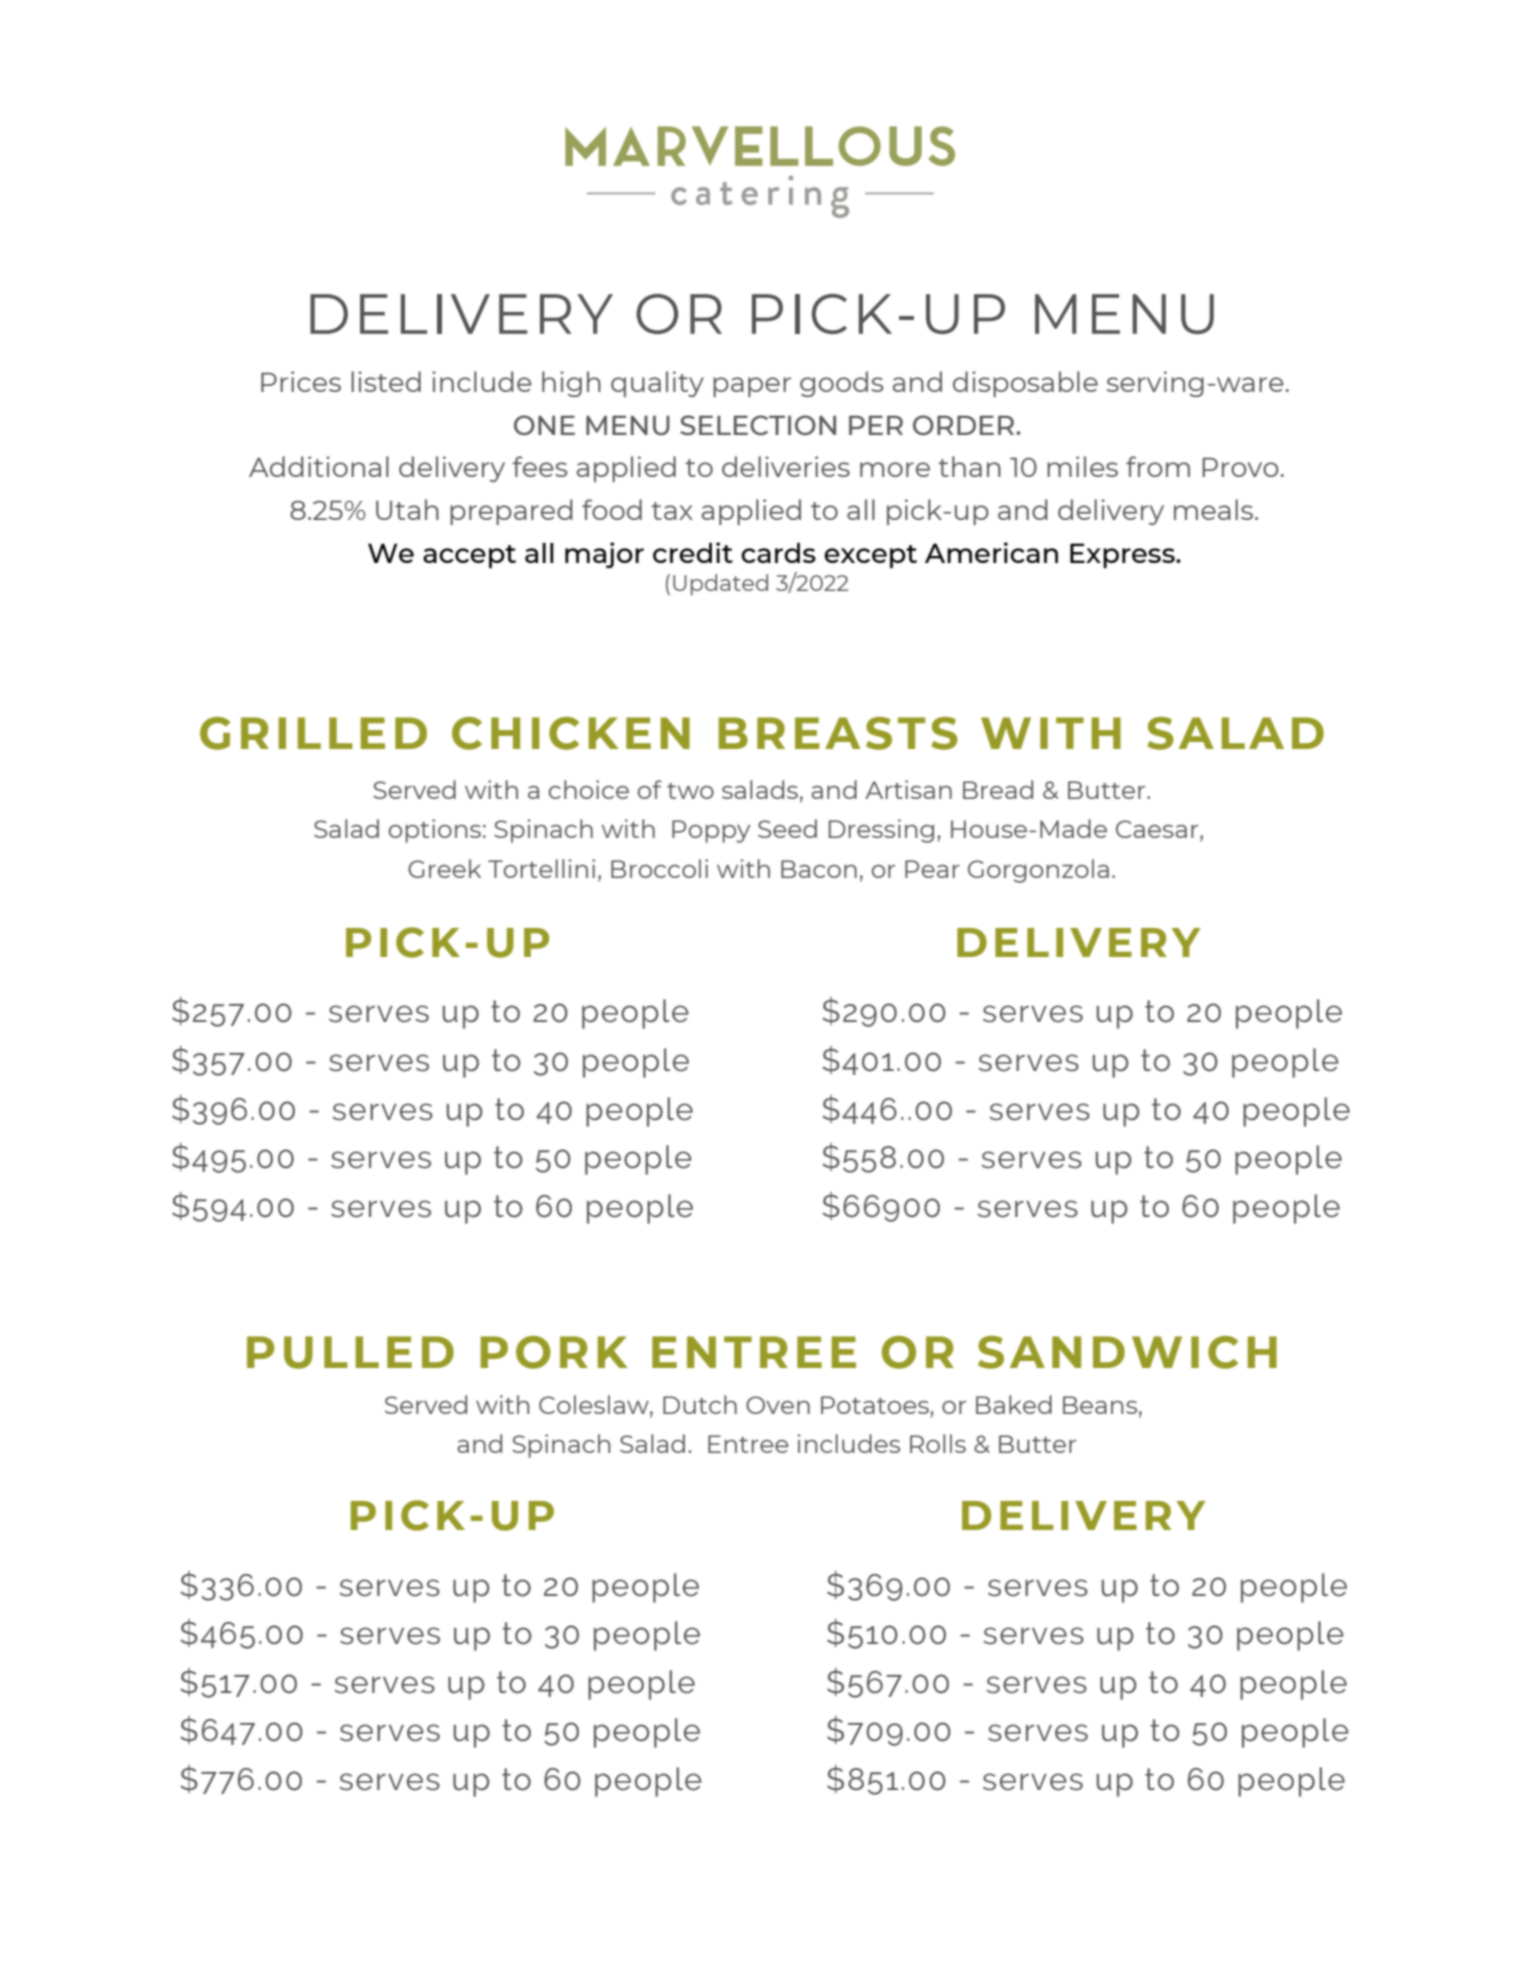 This screenshot has width=1524, height=1972. I want to click on SANDWICH, so click(1127, 1352).
